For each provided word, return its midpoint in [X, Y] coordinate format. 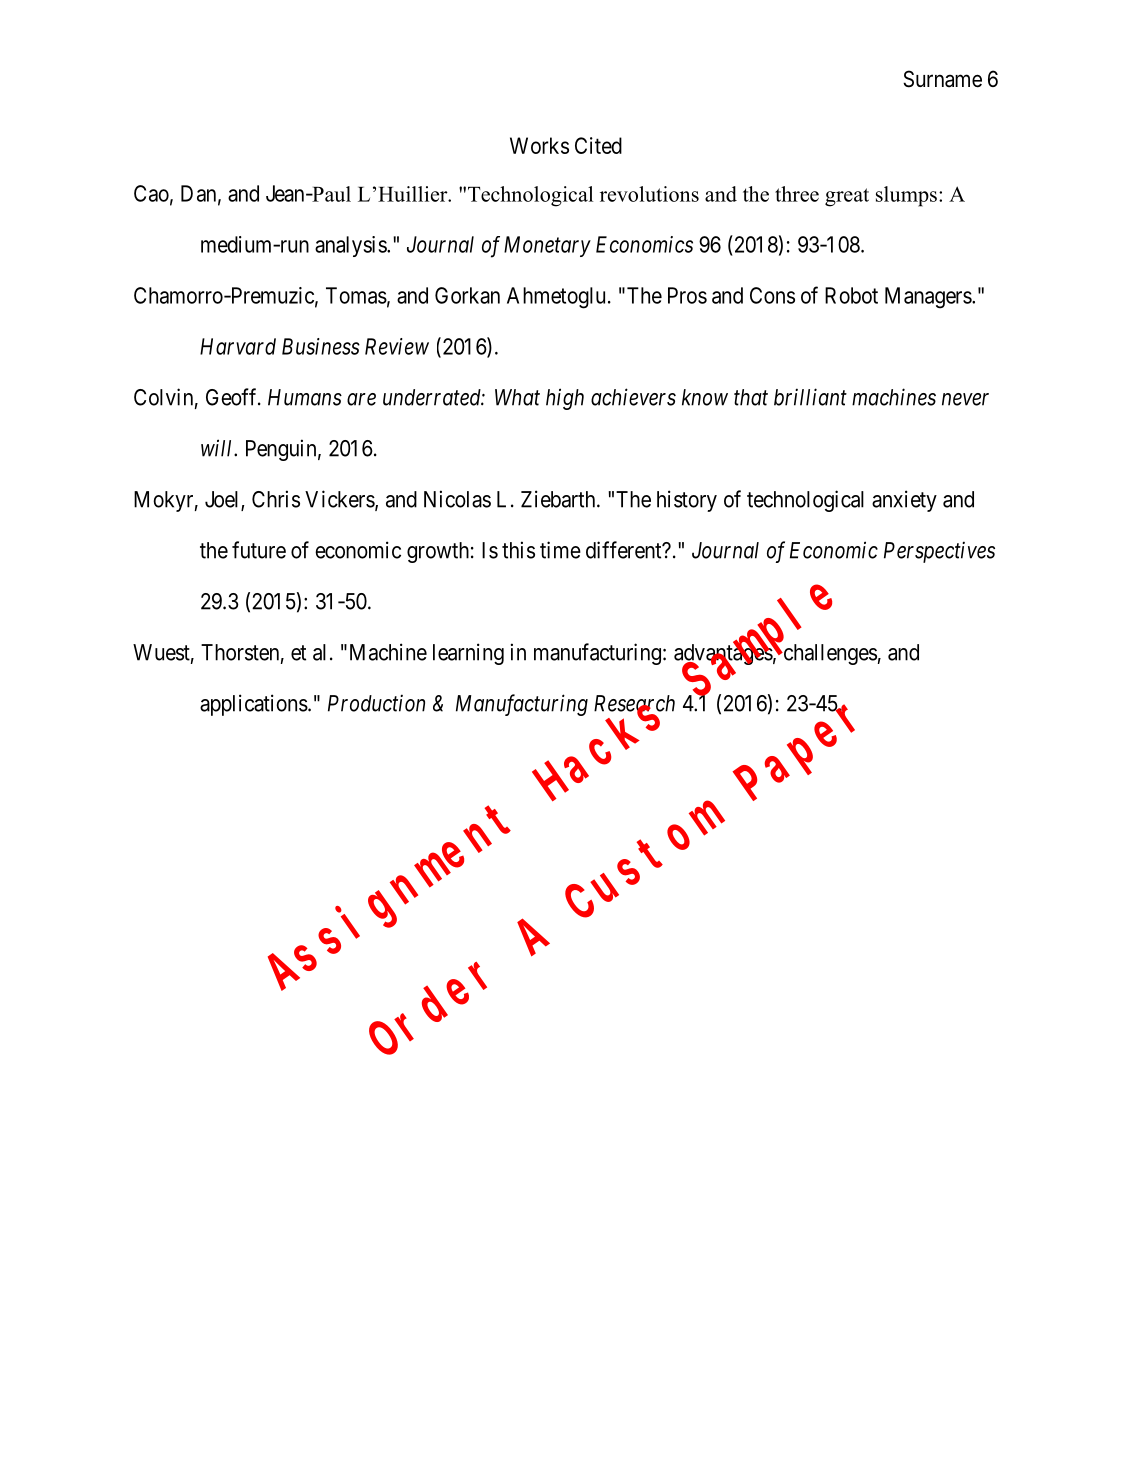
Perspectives [939, 552]
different [625, 550]
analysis [351, 246]
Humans [305, 397]
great [847, 197]
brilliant [810, 397]
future [259, 550]
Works [539, 145]
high [565, 399]
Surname [942, 79]
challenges [829, 654]
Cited [598, 145]
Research [634, 704]
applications [254, 705]
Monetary [547, 246]
